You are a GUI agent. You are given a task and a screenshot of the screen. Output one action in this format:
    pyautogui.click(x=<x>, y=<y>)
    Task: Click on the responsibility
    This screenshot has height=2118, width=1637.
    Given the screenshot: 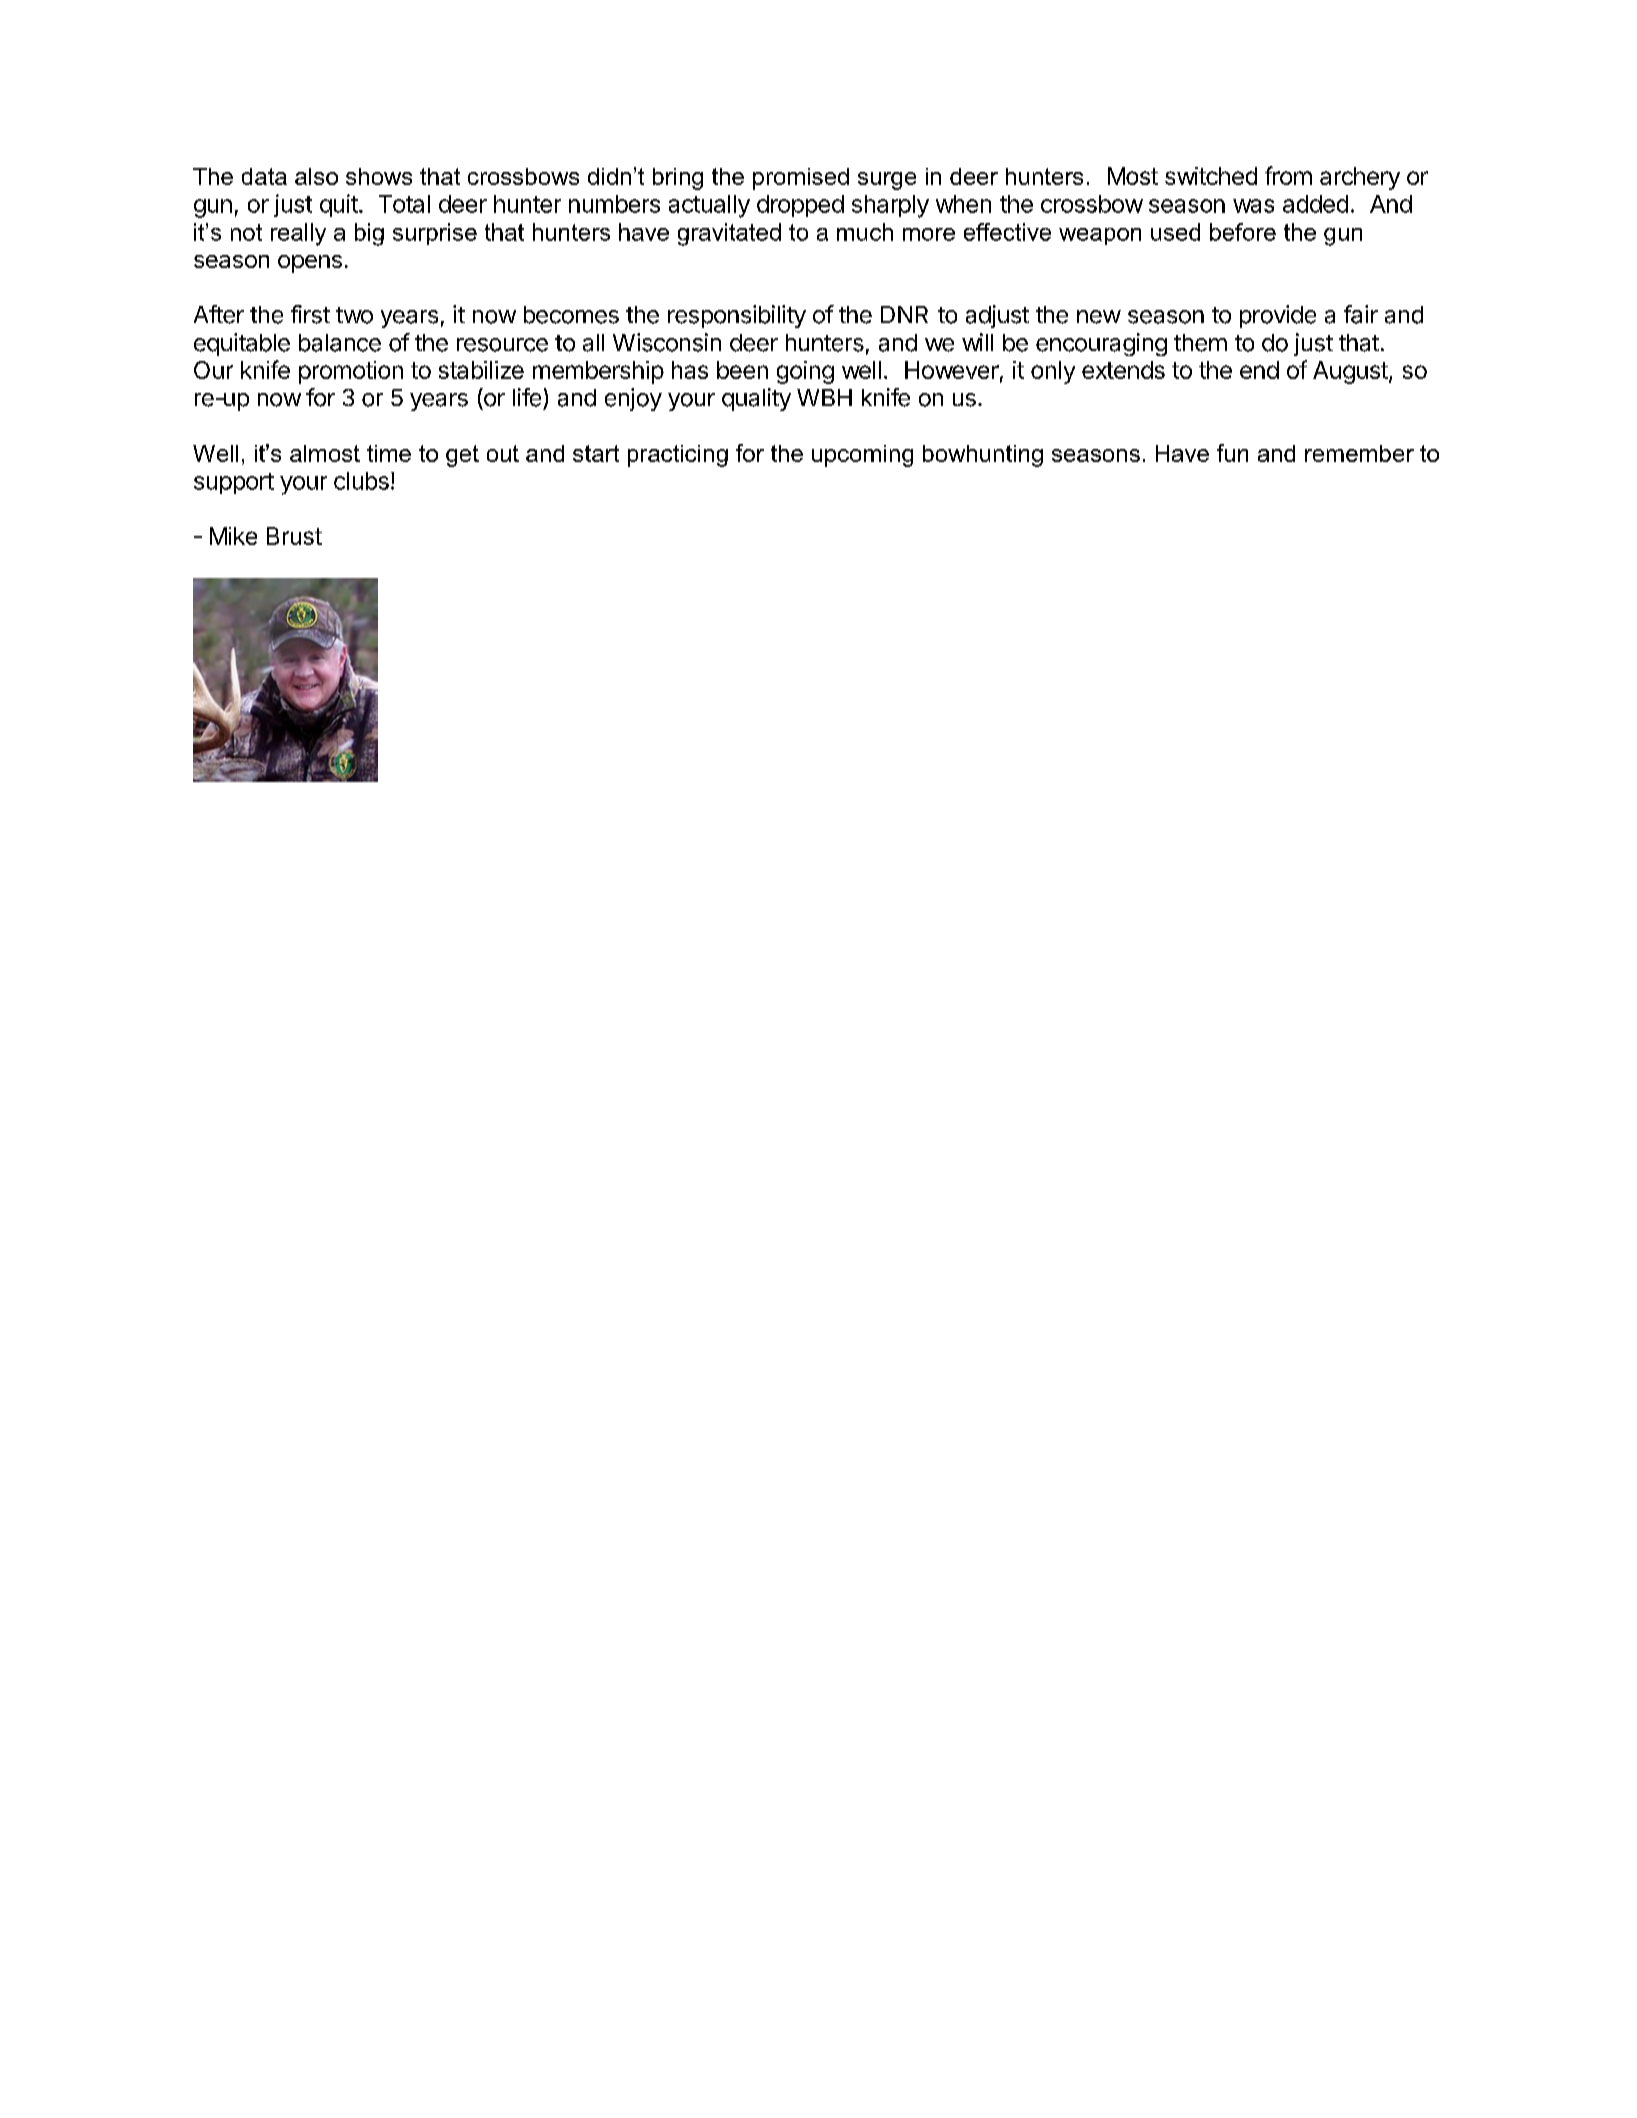 What is the action you would take?
    pyautogui.click(x=737, y=316)
